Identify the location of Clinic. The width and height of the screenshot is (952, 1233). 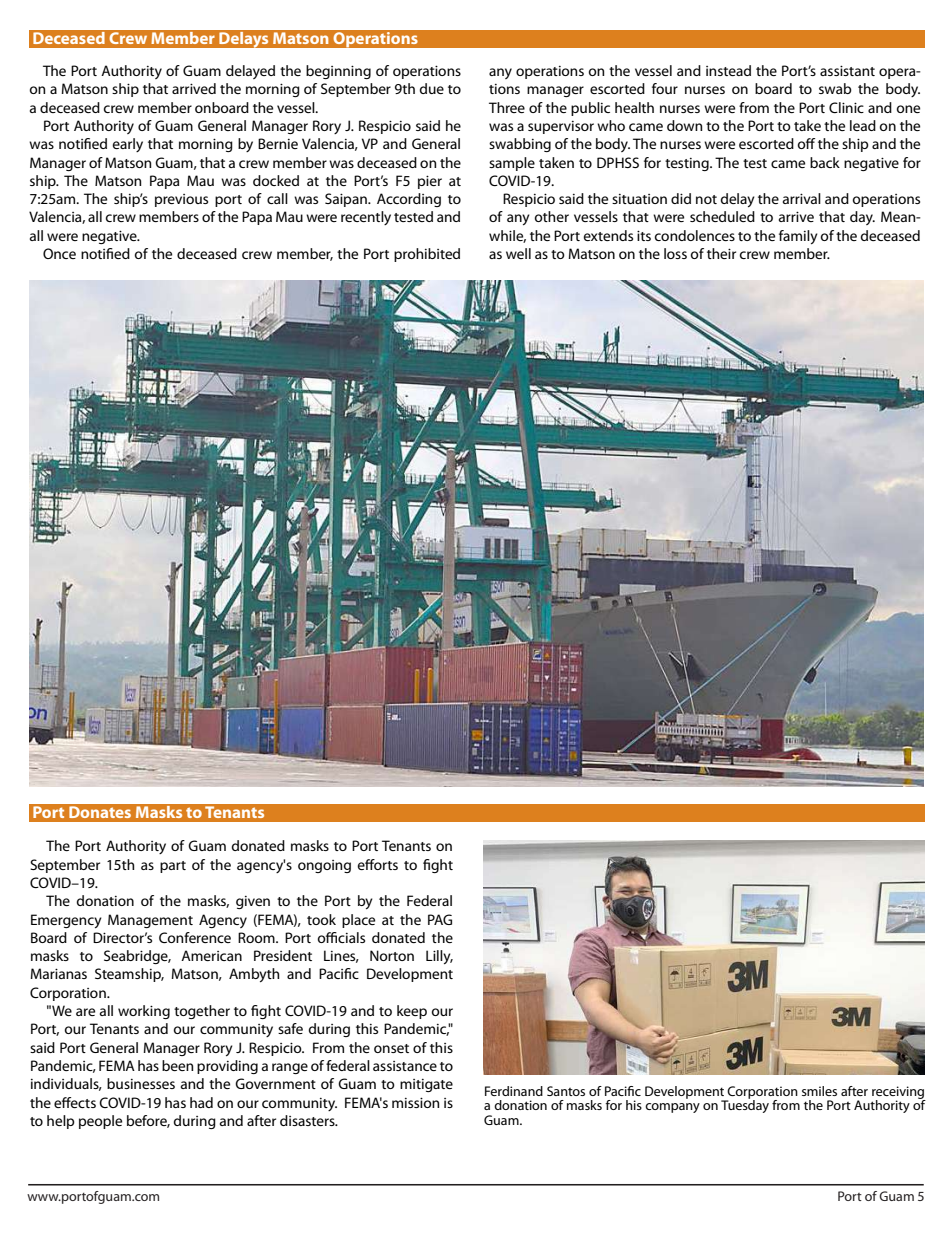
(846, 107).
